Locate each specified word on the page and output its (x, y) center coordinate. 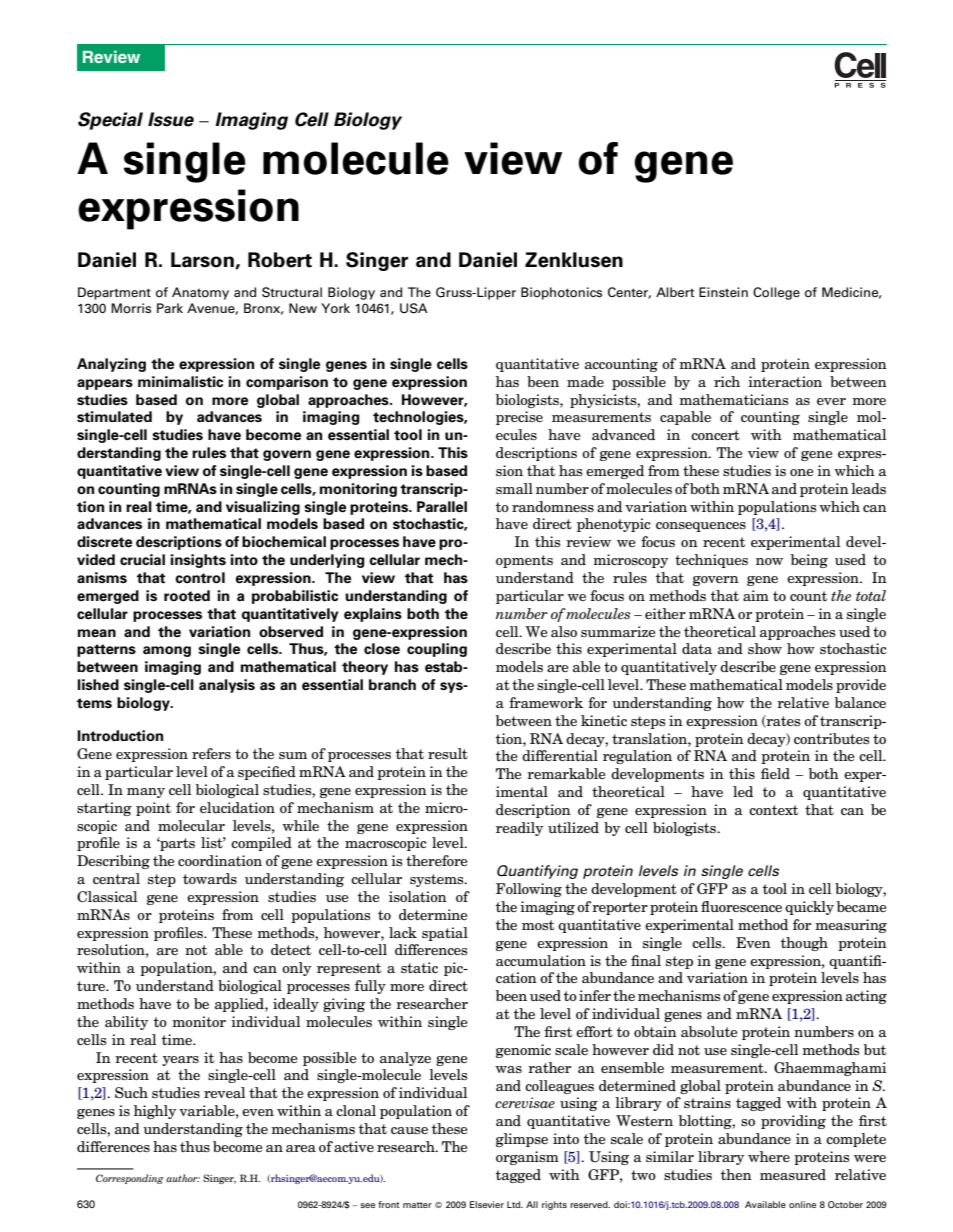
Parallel (442, 507)
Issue (171, 119)
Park (170, 308)
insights (198, 561)
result (448, 753)
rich (727, 381)
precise (519, 418)
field (775, 773)
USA (414, 308)
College (776, 293)
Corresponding (130, 1179)
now (769, 561)
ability (127, 1023)
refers (211, 753)
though (804, 944)
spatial (445, 934)
